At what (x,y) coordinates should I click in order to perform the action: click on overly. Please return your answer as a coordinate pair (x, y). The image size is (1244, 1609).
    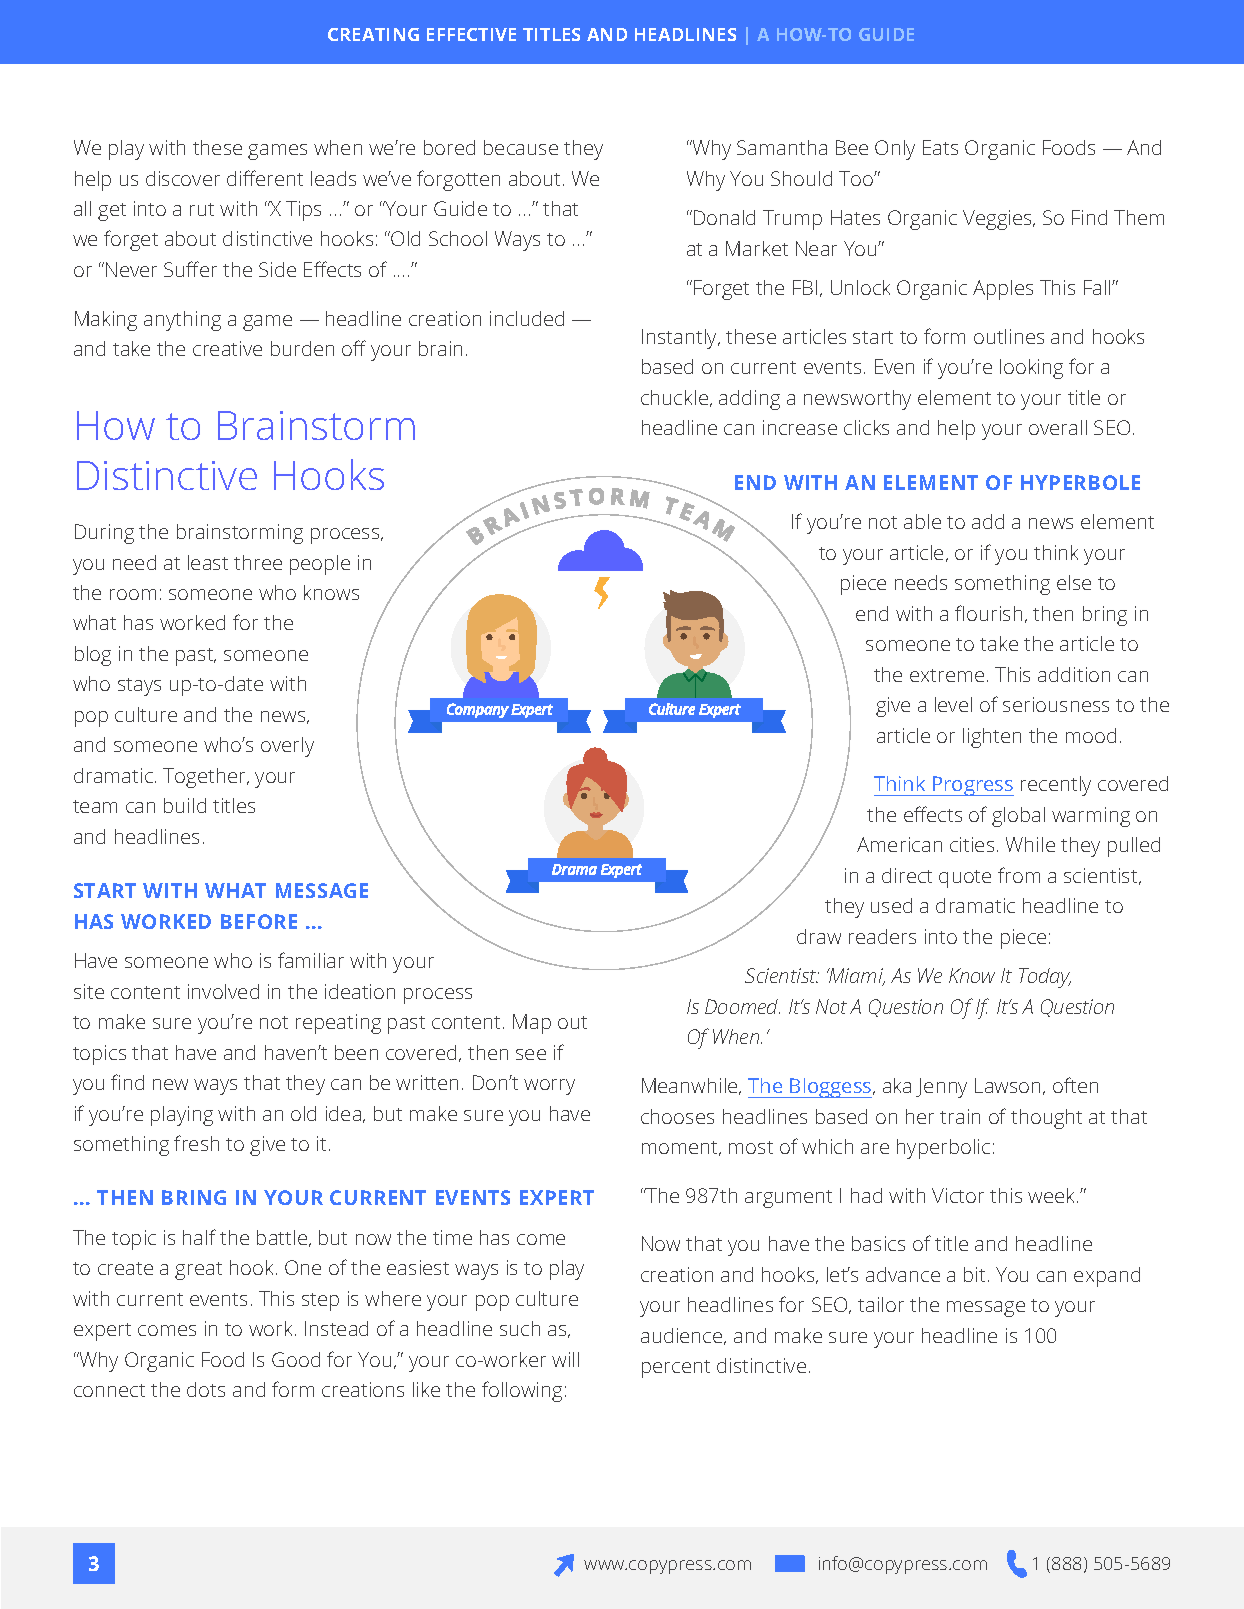
    Looking at the image, I should click on (287, 747).
